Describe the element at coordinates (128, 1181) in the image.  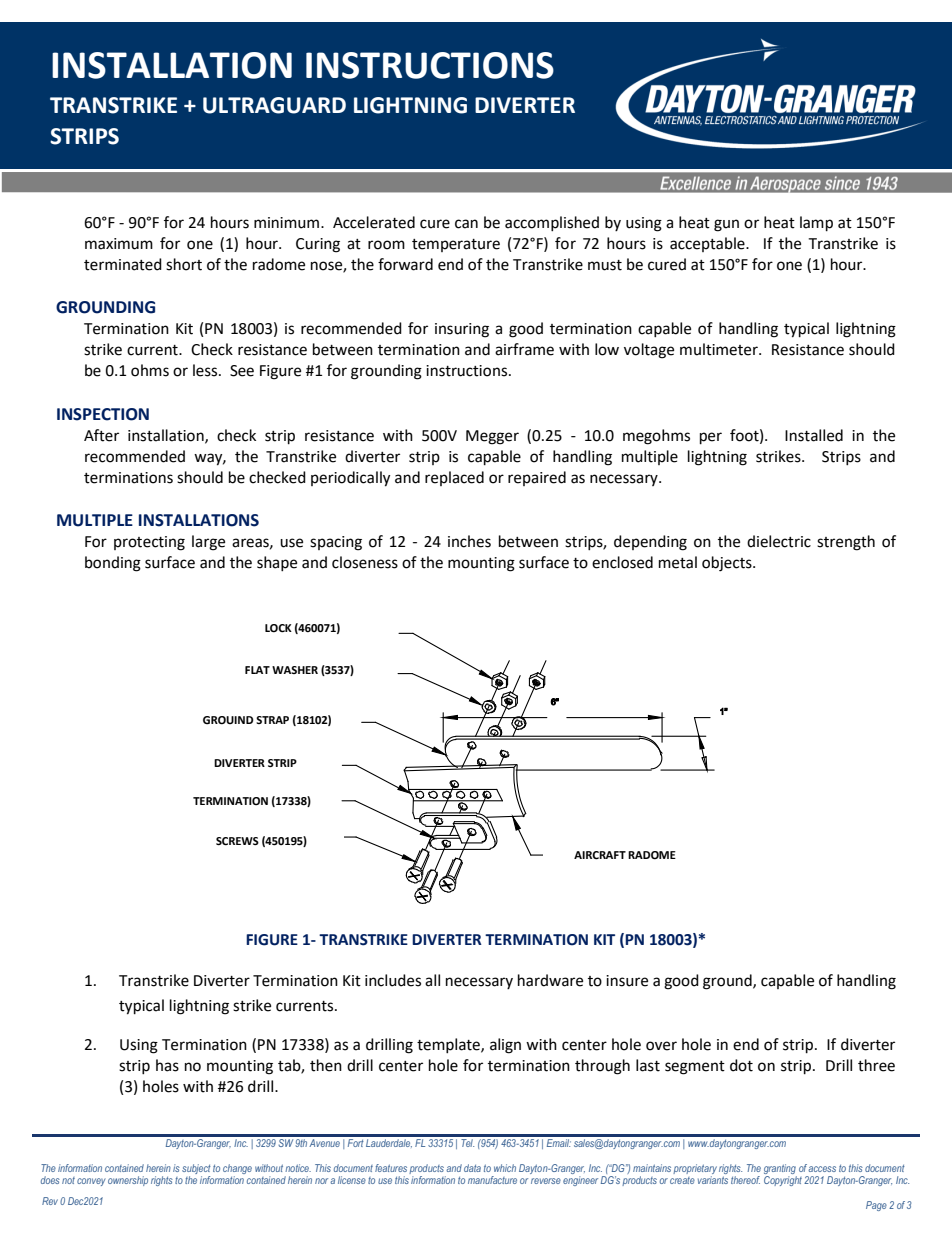
I see `ownership` at that location.
